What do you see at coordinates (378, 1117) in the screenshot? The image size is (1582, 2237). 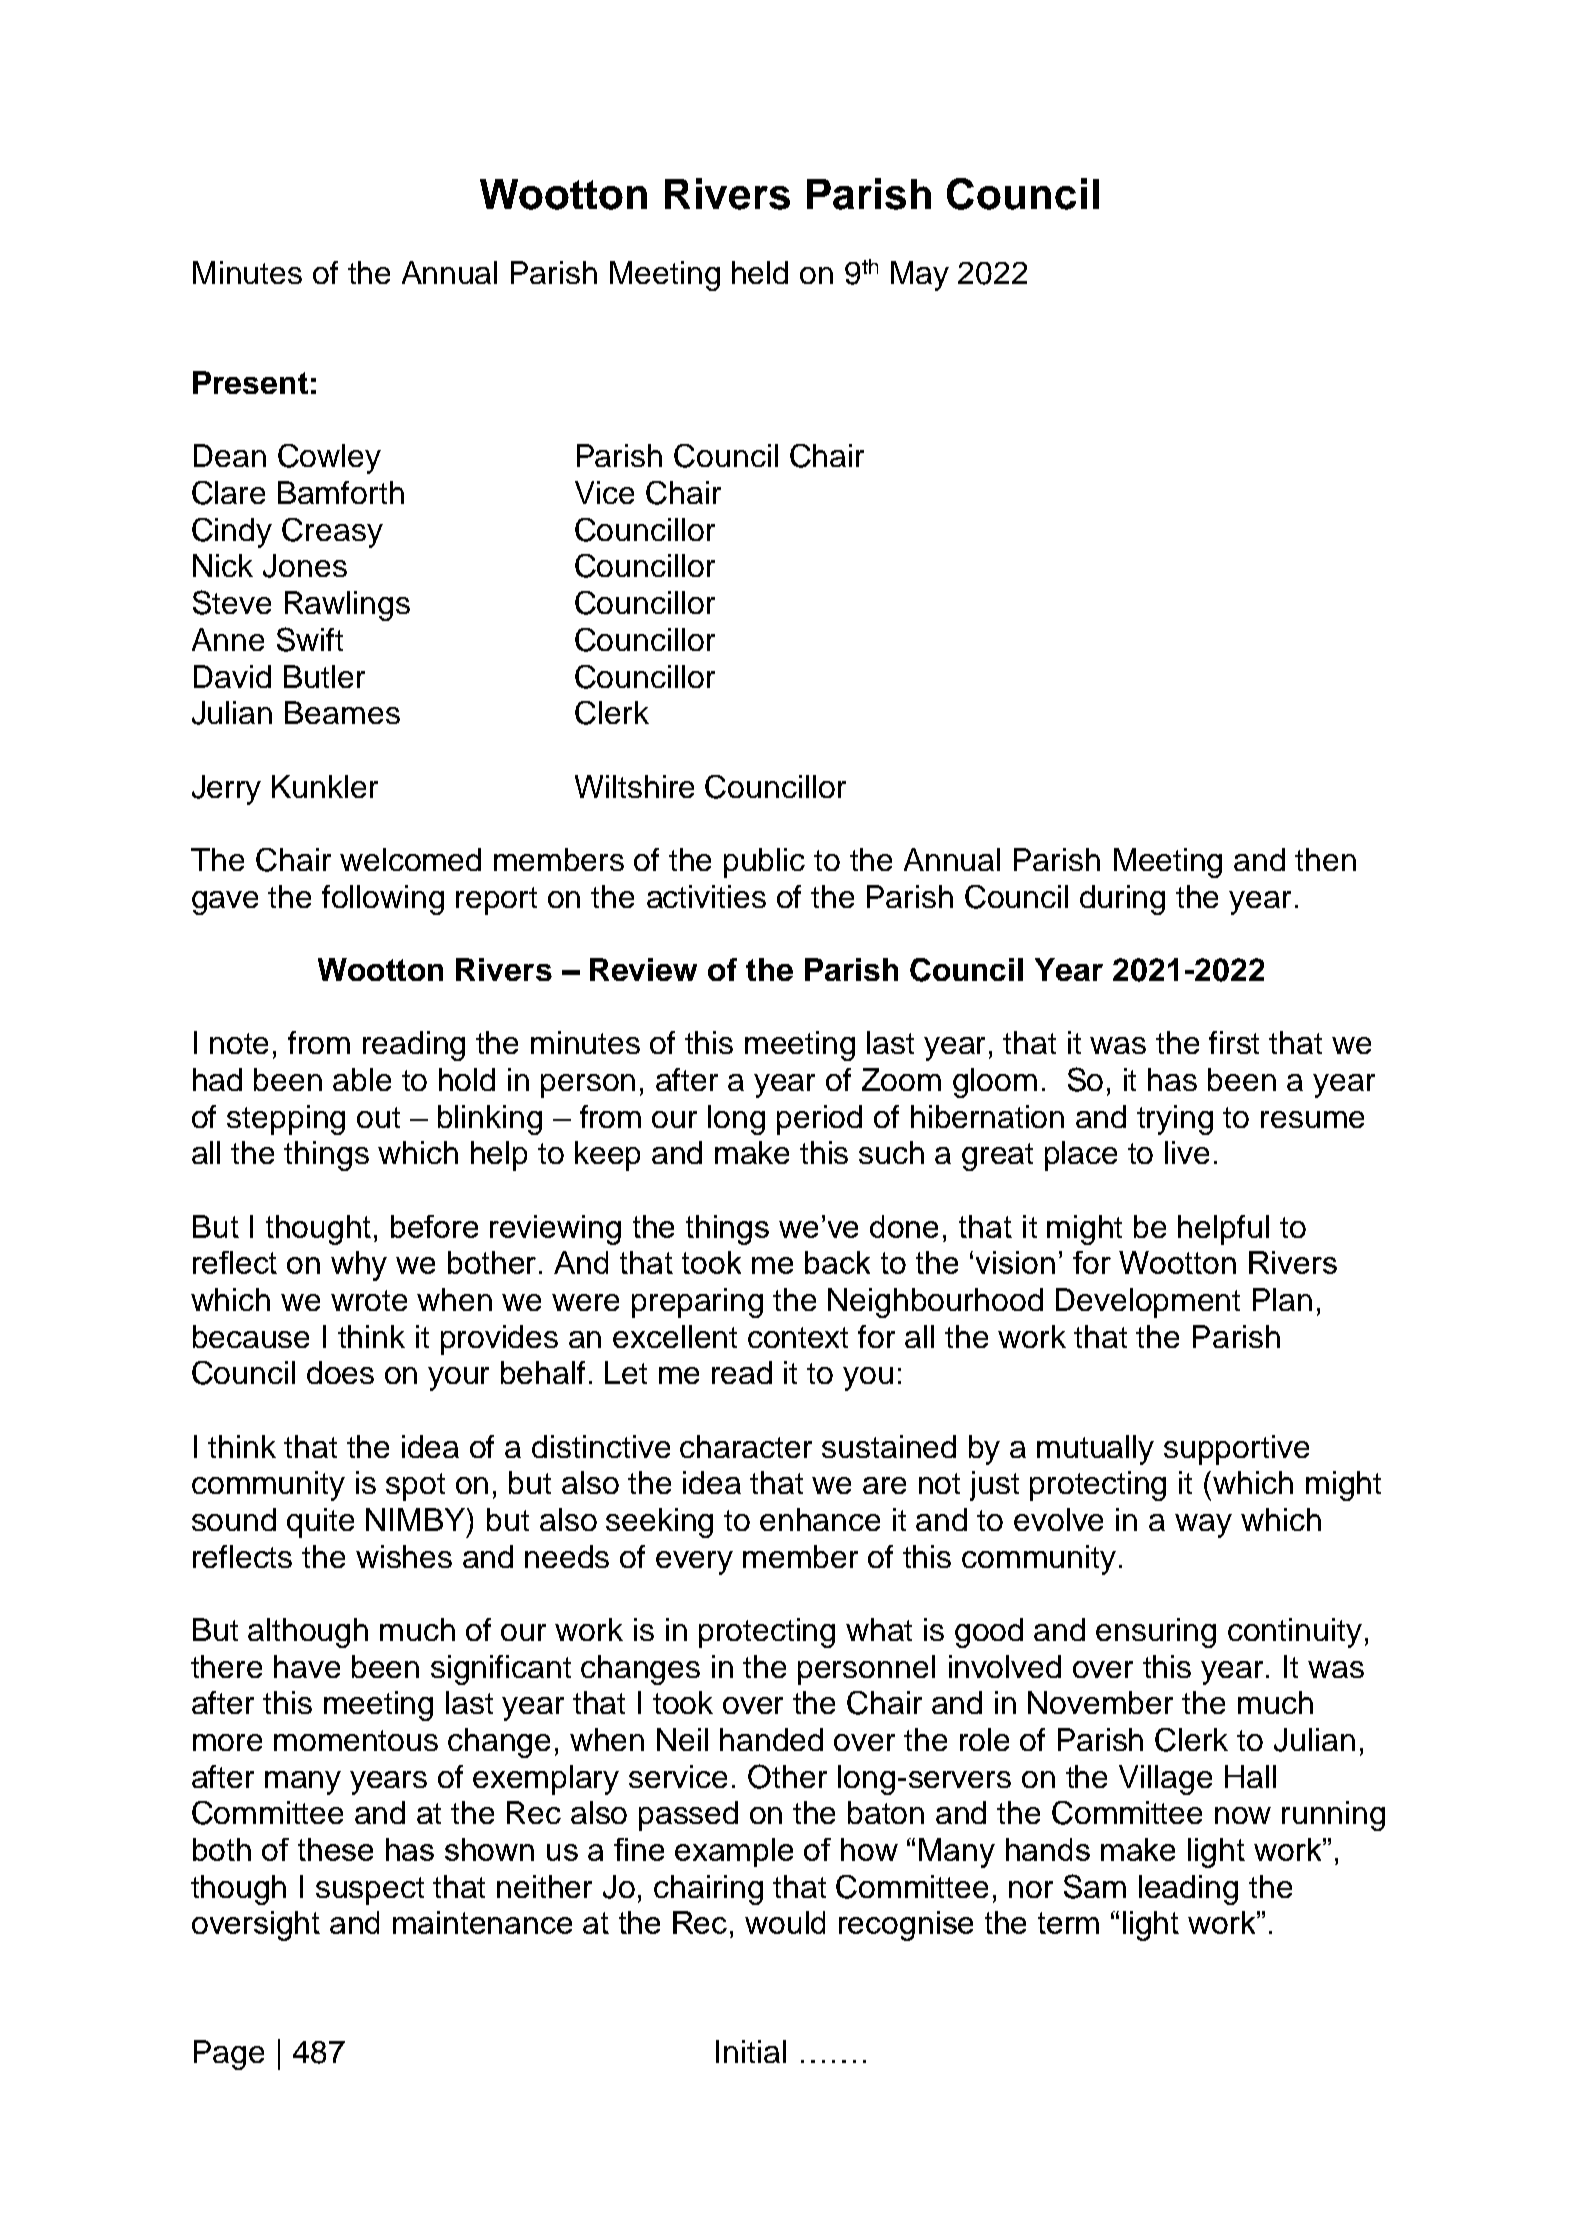 I see `out` at bounding box center [378, 1117].
